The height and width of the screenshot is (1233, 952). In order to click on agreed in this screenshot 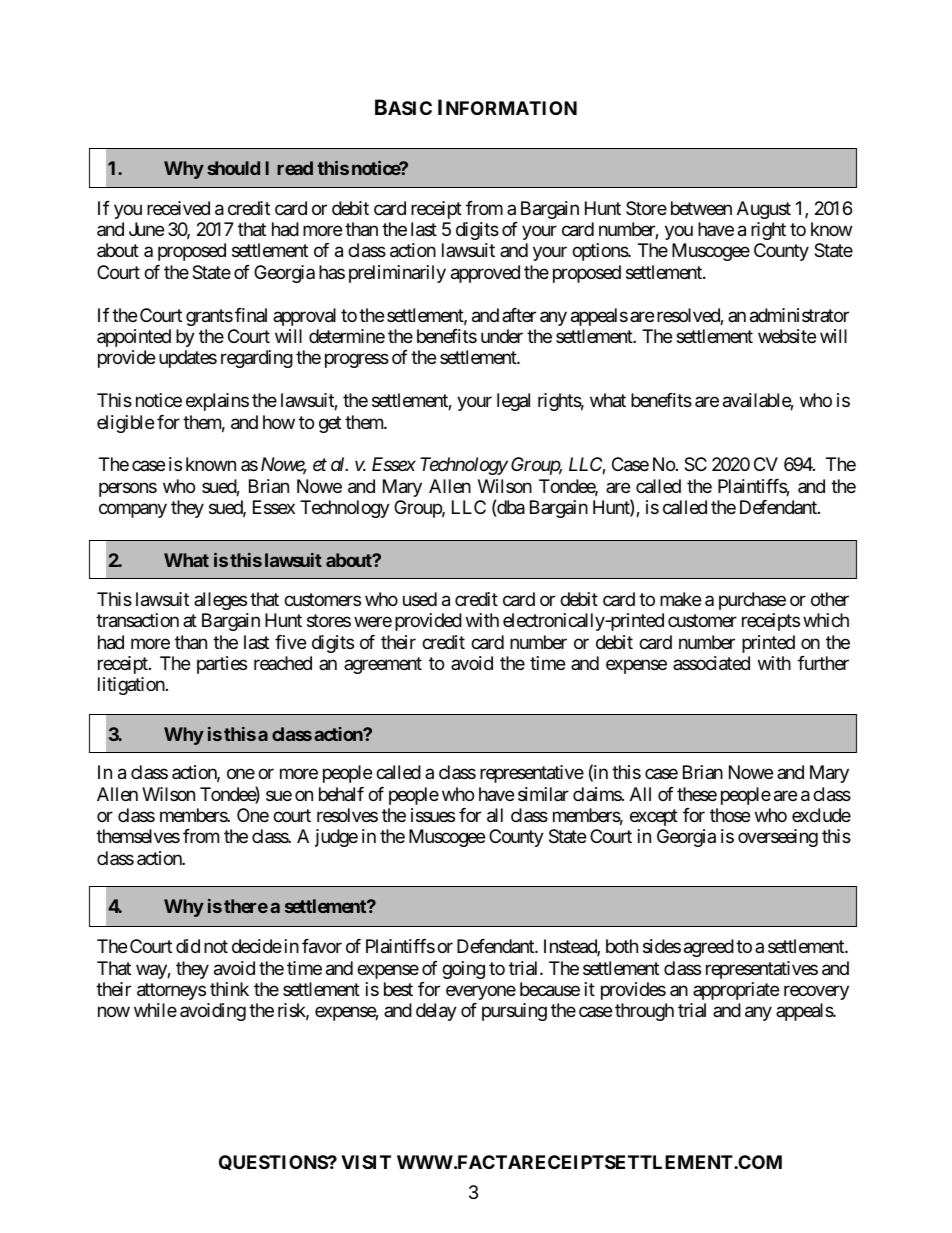, I will do `click(709, 948)`.
